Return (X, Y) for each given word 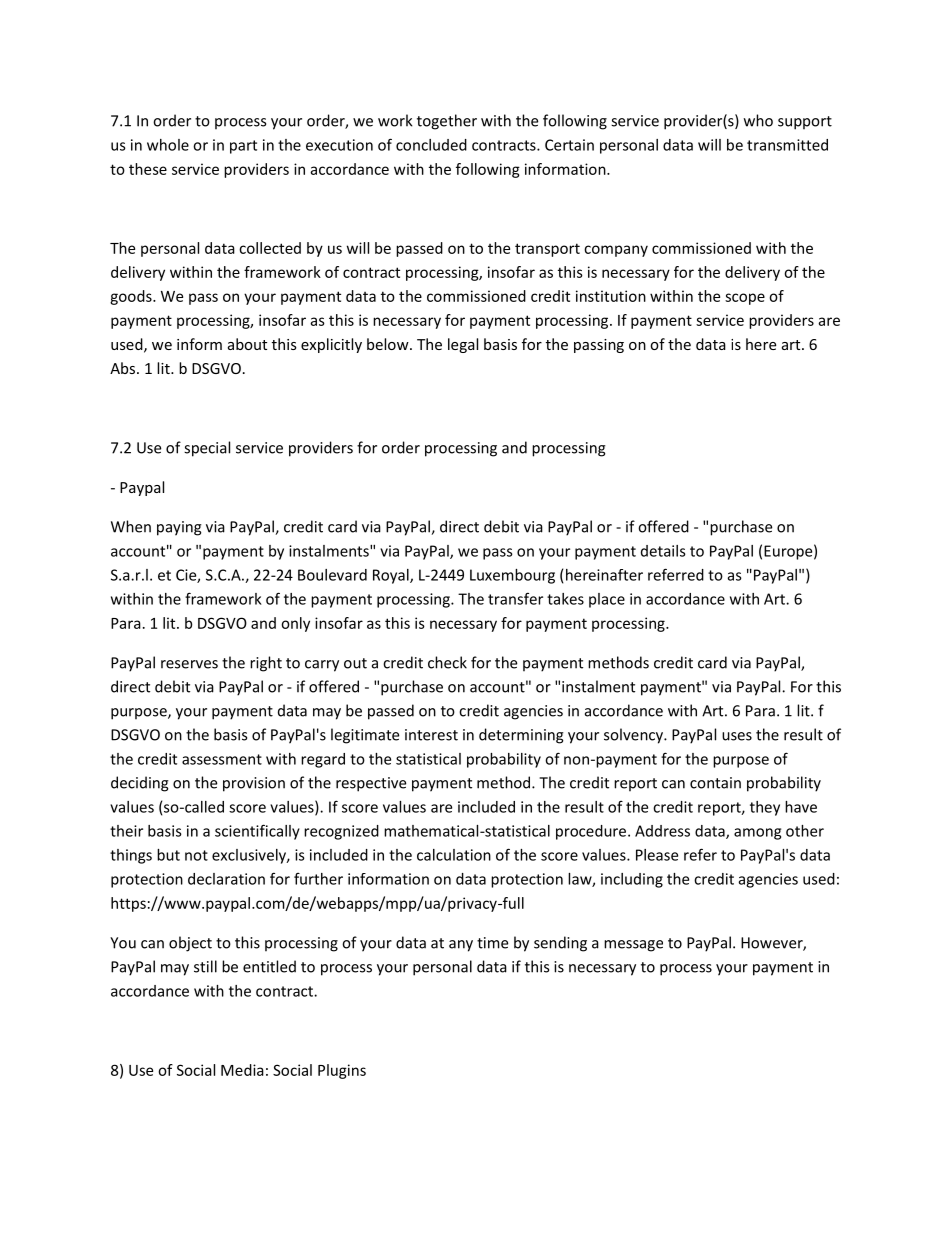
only (295, 624)
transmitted (787, 145)
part (243, 147)
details (663, 551)
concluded (431, 145)
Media (242, 1070)
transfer (515, 598)
